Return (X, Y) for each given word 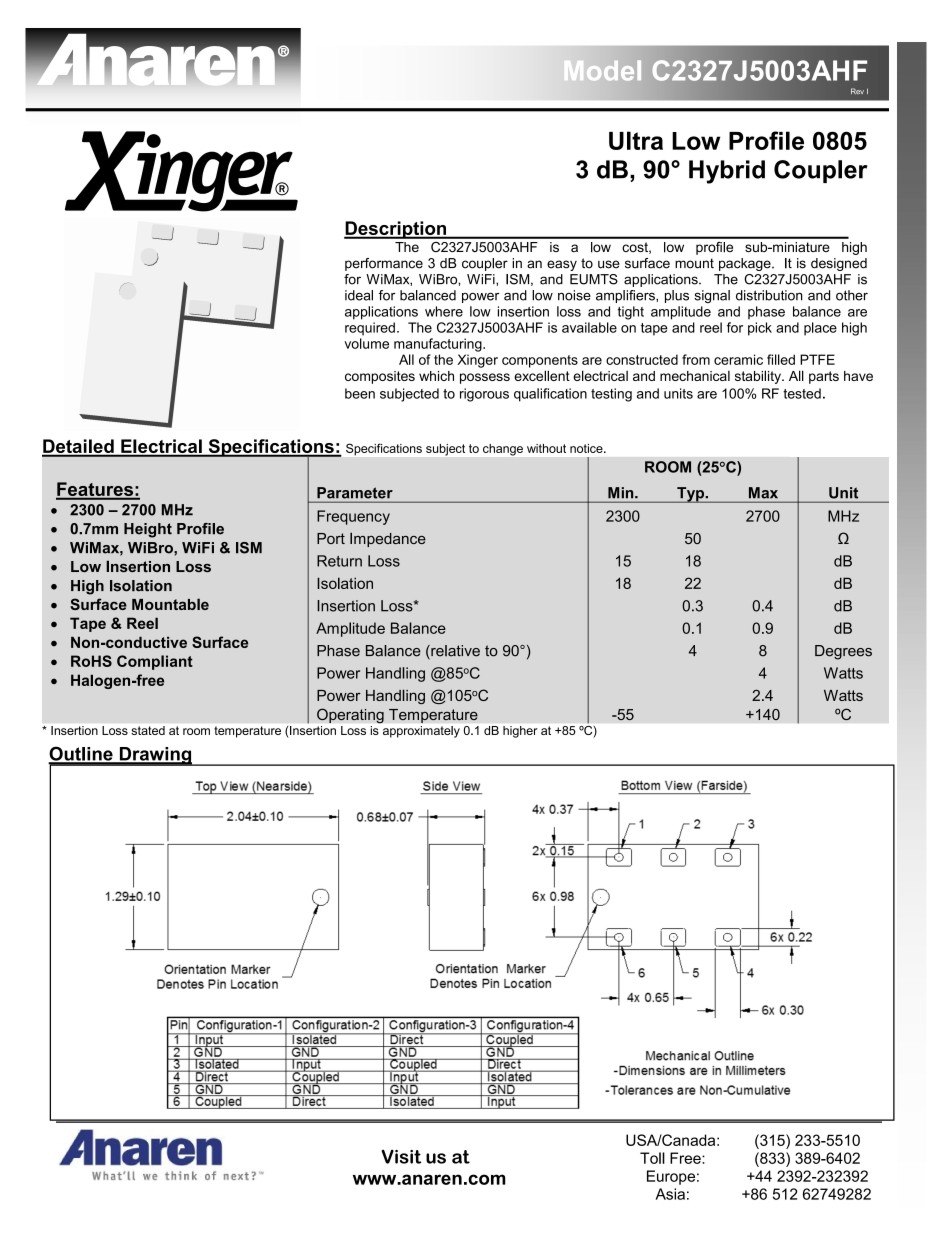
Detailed (79, 447)
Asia (670, 1194)
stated (148, 730)
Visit (401, 1156)
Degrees (843, 652)
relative (454, 652)
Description (396, 230)
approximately (421, 732)
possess (485, 378)
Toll (652, 1158)
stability (759, 377)
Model (603, 70)
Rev (857, 91)
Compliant (155, 662)
